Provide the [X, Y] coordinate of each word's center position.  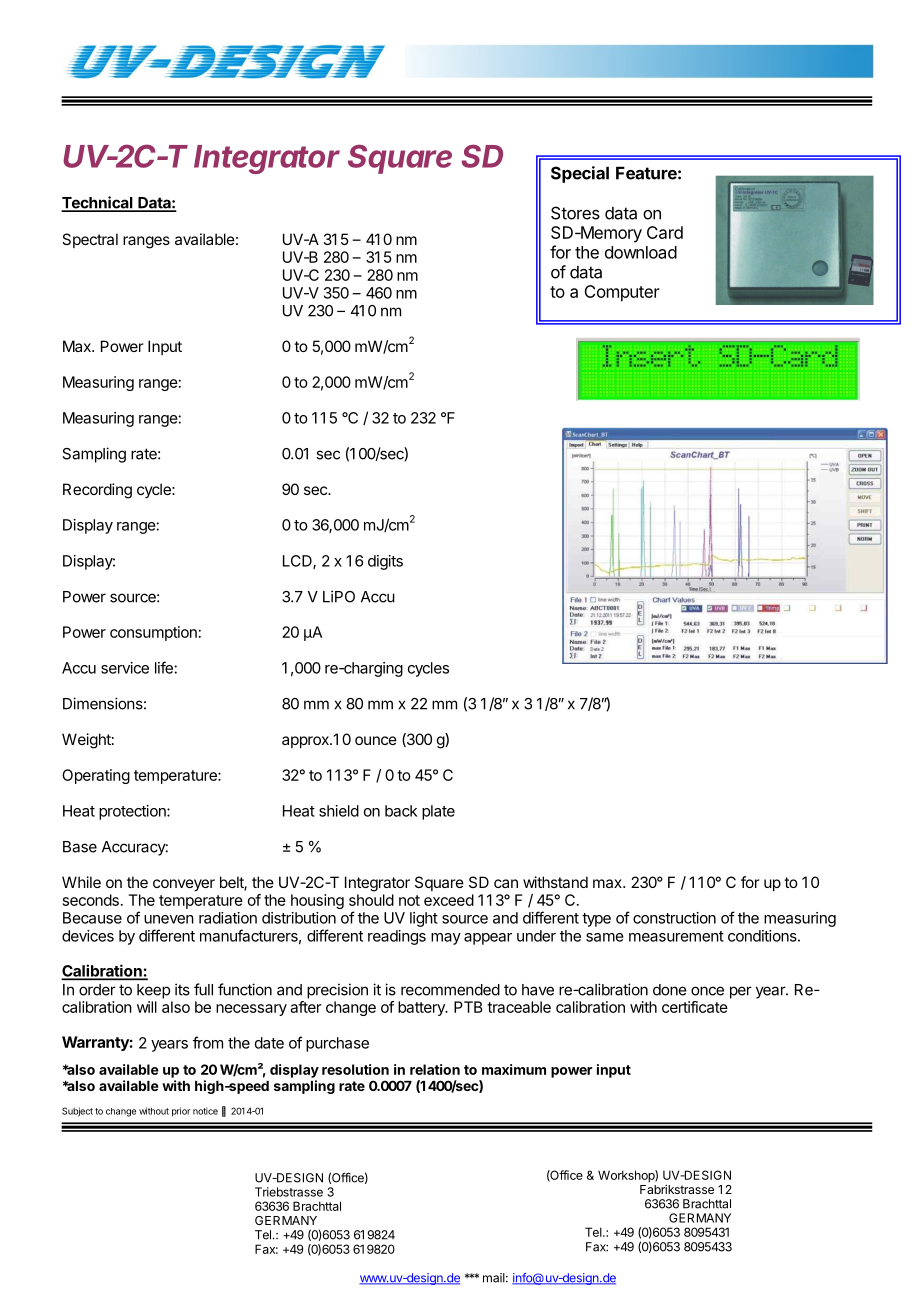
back [401, 811]
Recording [97, 491]
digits [385, 562]
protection [133, 812]
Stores [575, 213]
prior [181, 1112]
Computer [622, 293]
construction [674, 918]
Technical [98, 203]
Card [665, 232]
